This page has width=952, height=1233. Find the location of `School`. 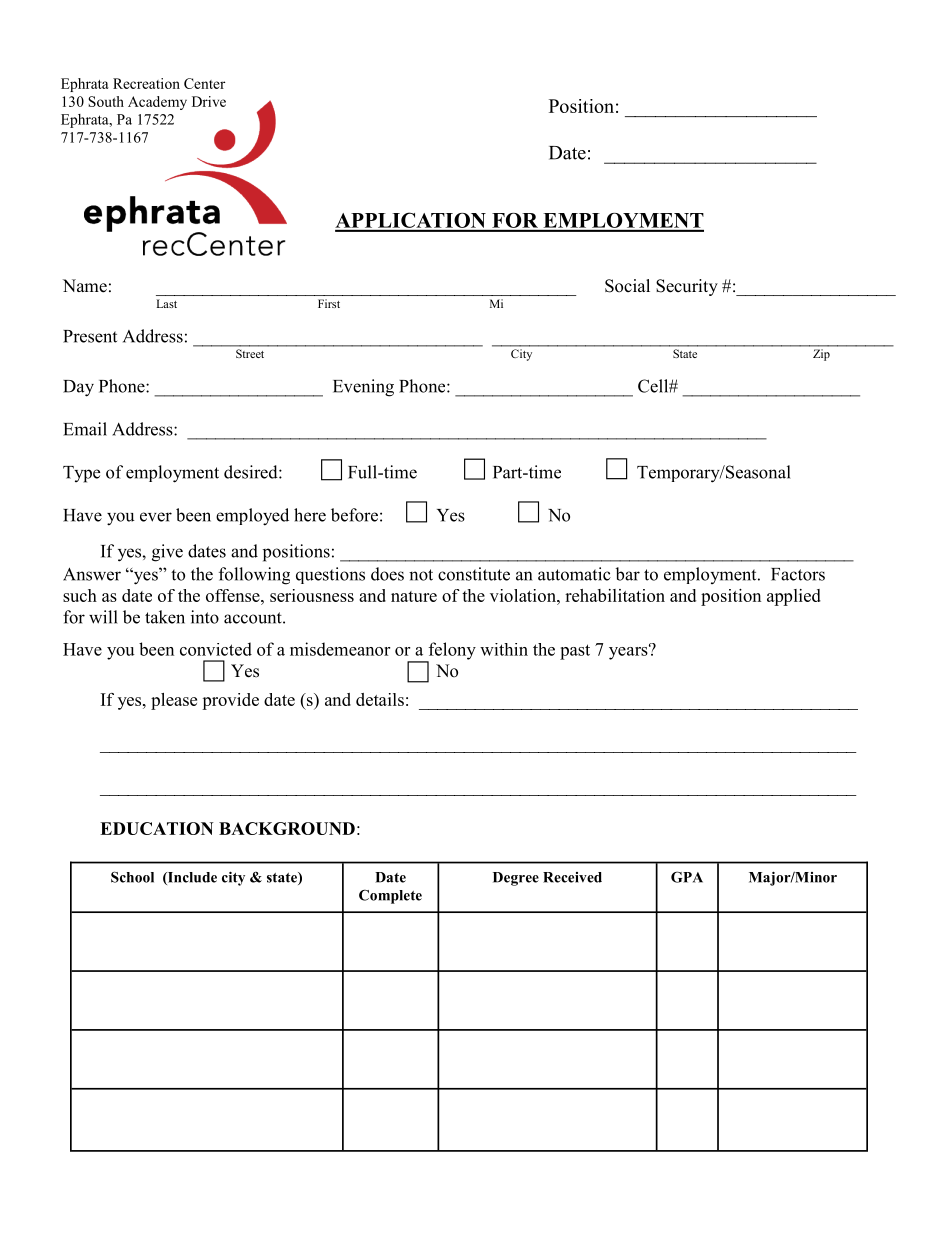

School is located at coordinates (132, 877).
